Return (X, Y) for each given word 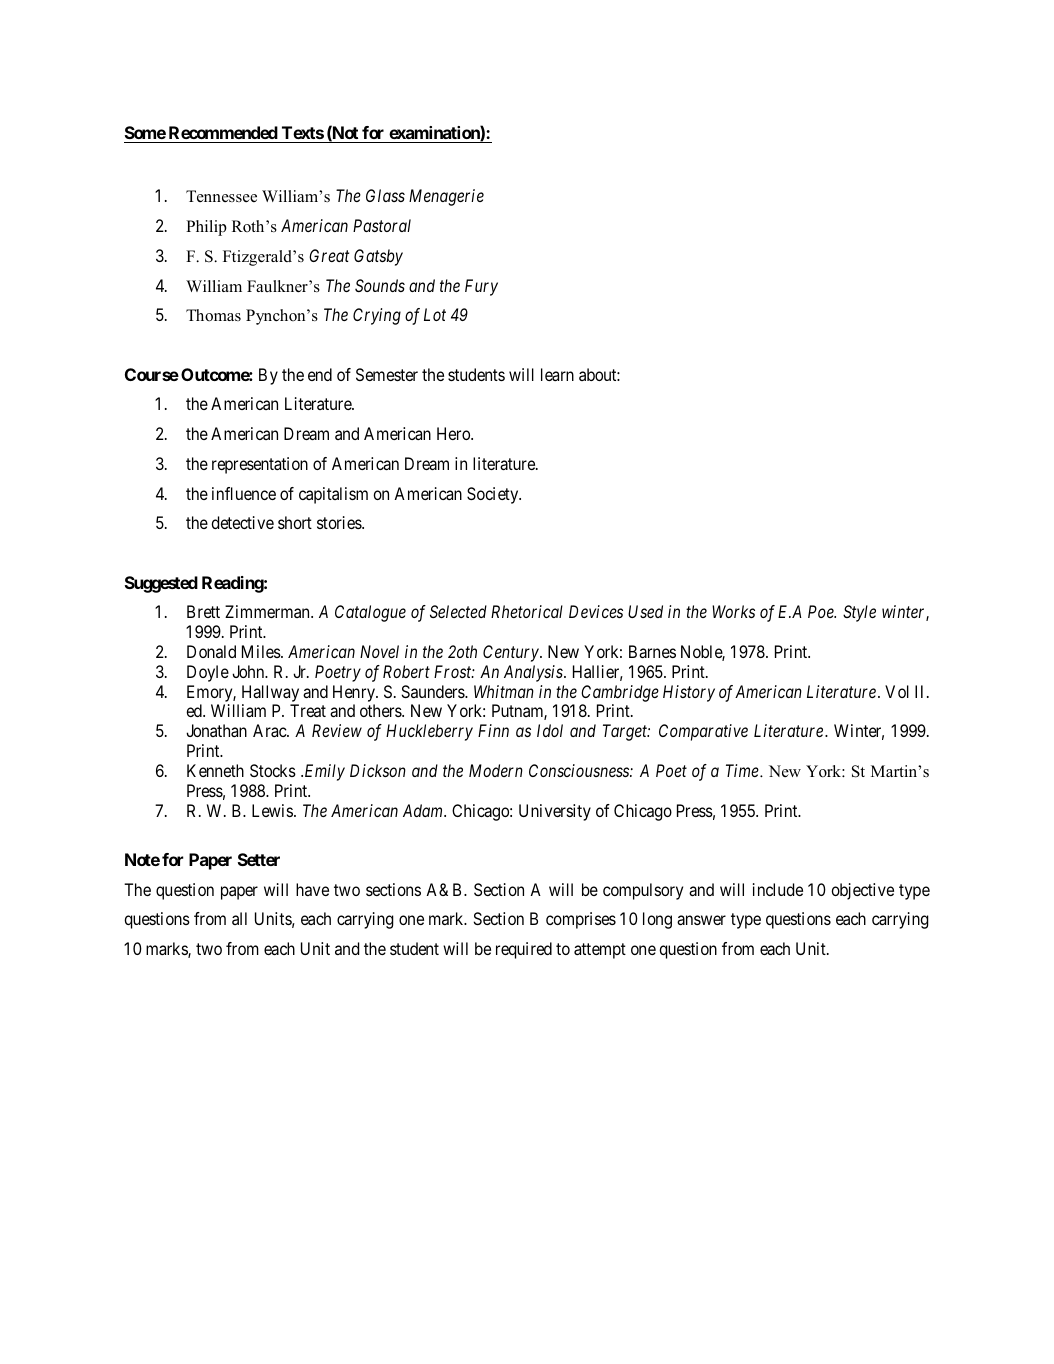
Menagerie (446, 197)
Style (859, 613)
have (312, 889)
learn (557, 374)
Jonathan (216, 730)
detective (242, 522)
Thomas (213, 315)
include (778, 889)
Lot (435, 314)
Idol (550, 730)
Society (494, 495)
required (524, 950)
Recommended (222, 134)
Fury (481, 287)
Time (743, 770)
